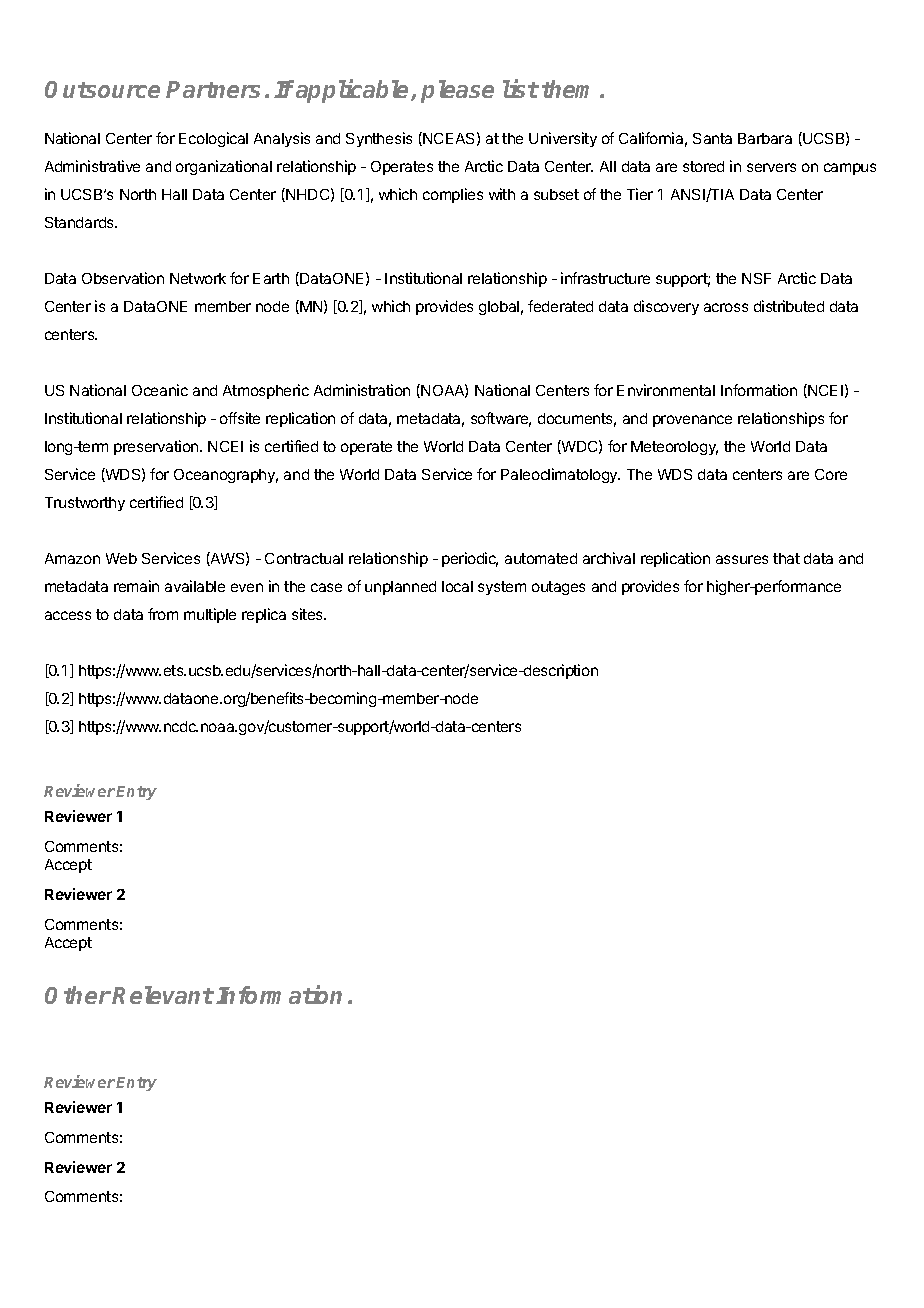  What do you see at coordinates (160, 390) in the screenshot?
I see `Oceanic` at bounding box center [160, 390].
